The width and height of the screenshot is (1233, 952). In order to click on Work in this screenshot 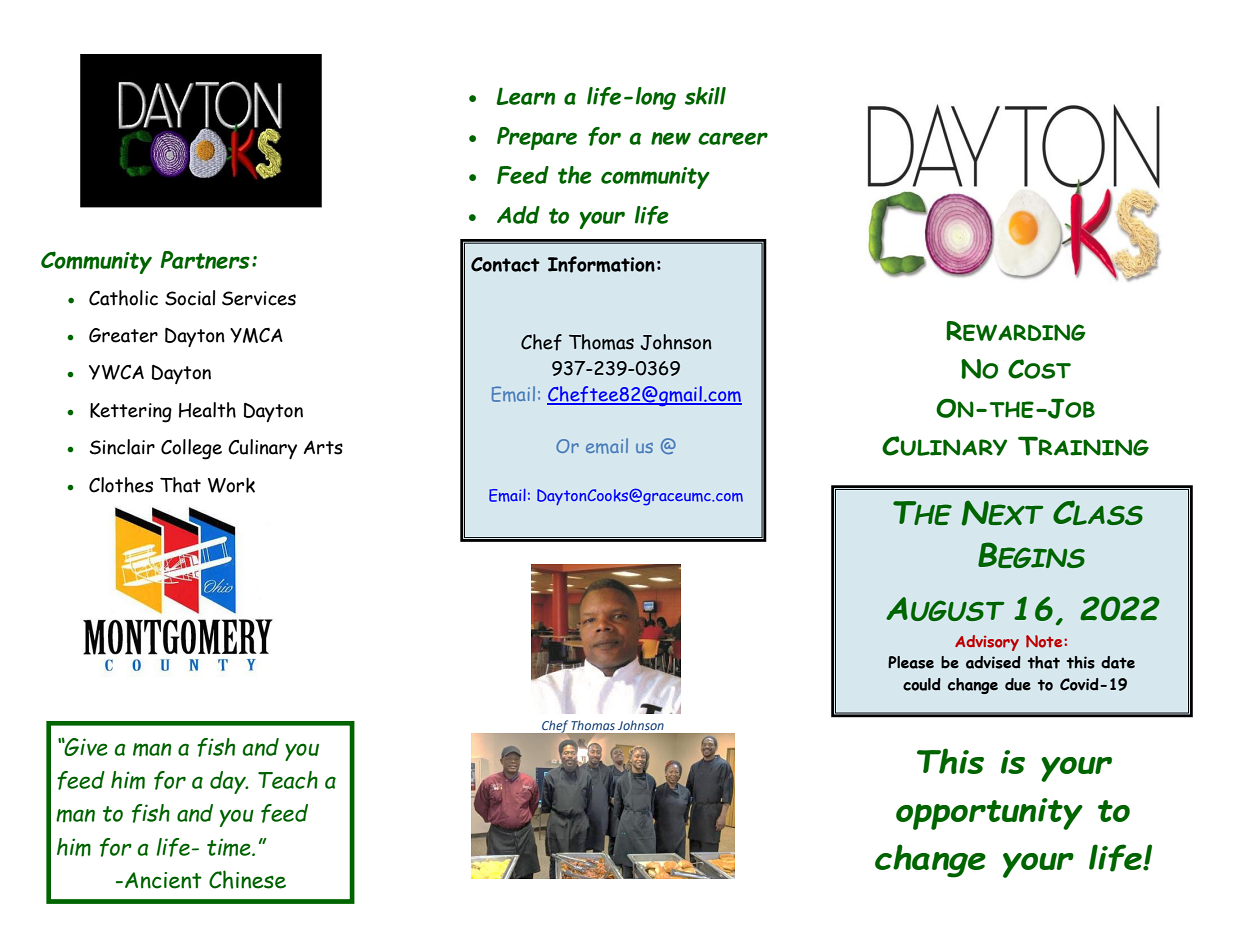, I will do `click(231, 485)`.
